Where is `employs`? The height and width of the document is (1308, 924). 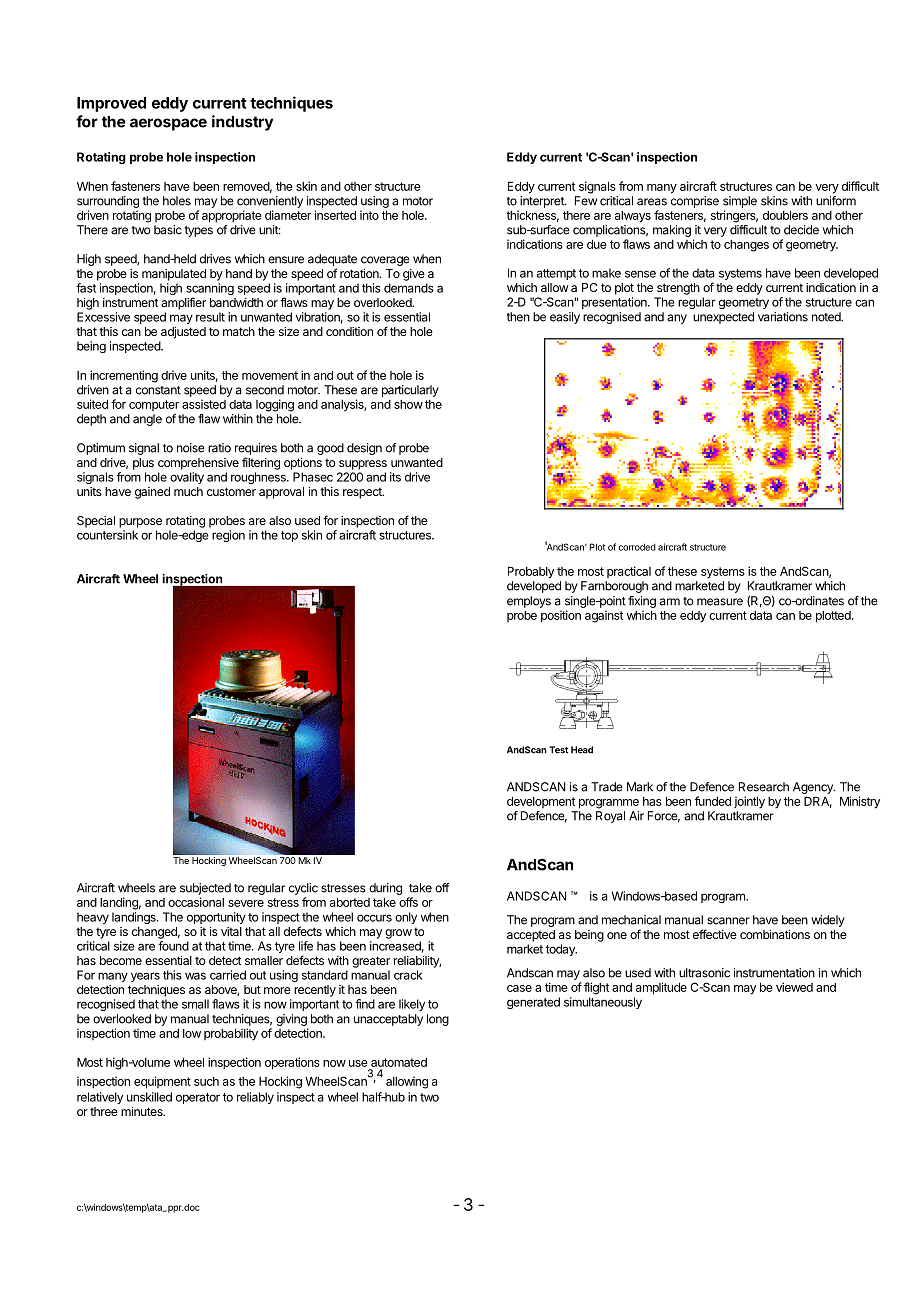 employs is located at coordinates (529, 602).
